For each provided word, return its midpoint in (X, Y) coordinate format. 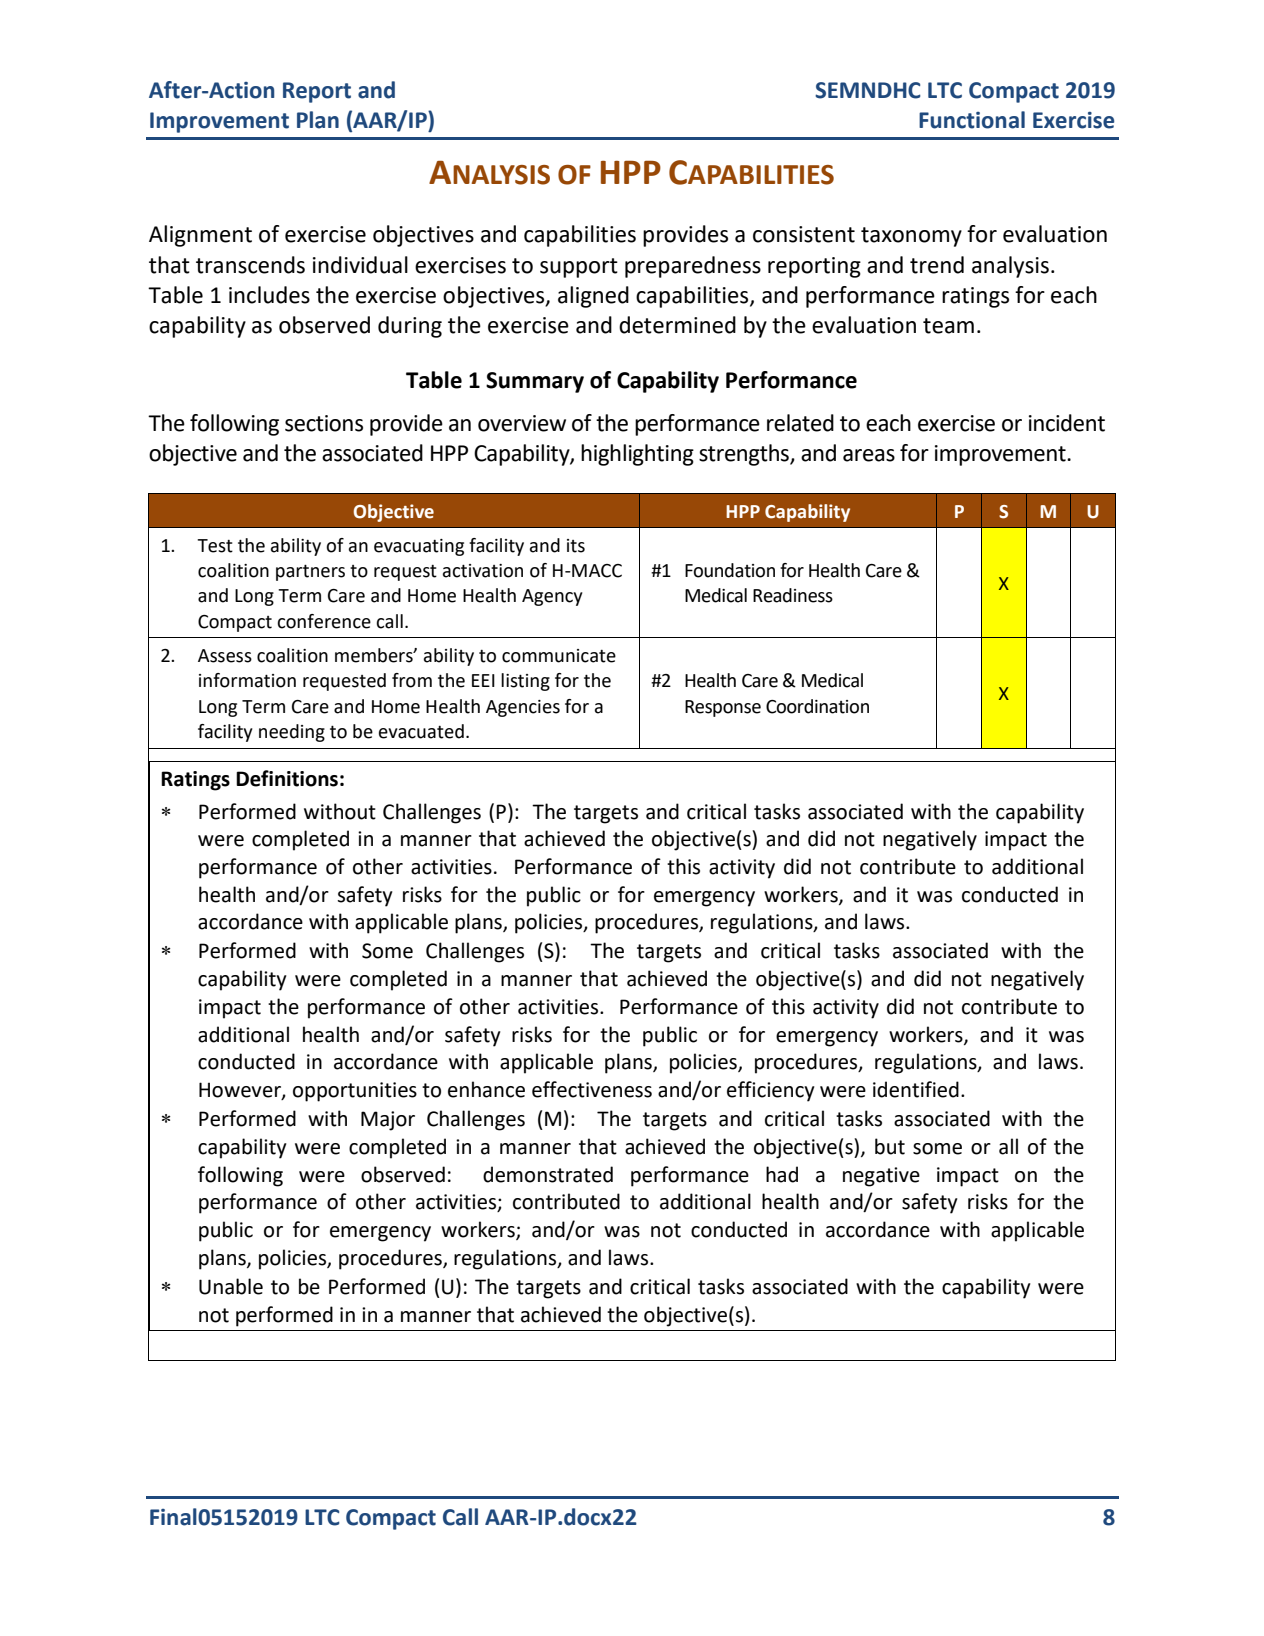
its (576, 546)
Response (723, 708)
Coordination (817, 706)
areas (869, 455)
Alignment (200, 236)
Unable (231, 1286)
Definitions (287, 778)
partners (310, 572)
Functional (972, 120)
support (579, 268)
